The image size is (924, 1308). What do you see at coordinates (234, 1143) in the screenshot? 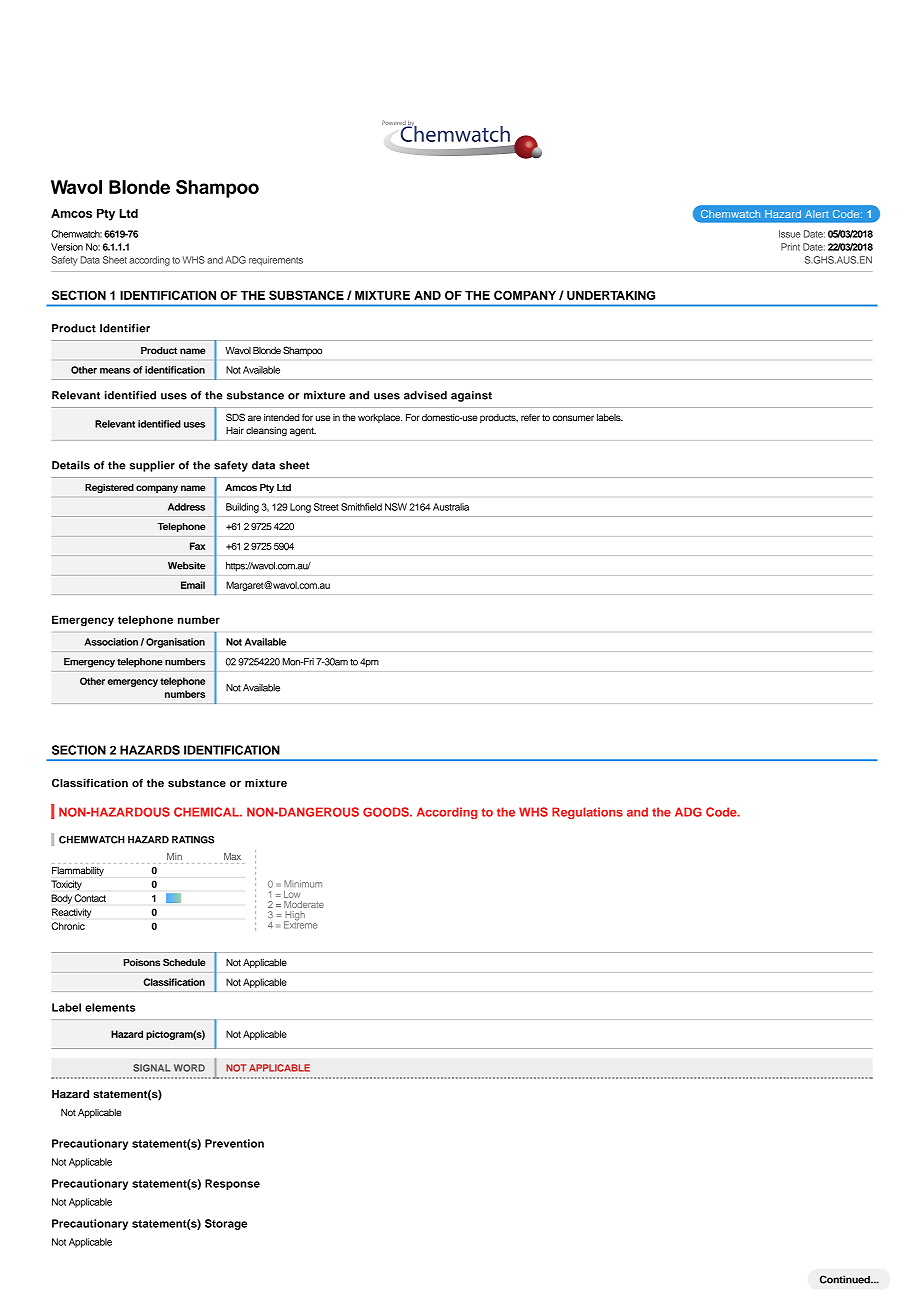
I see `Prevention` at bounding box center [234, 1143].
